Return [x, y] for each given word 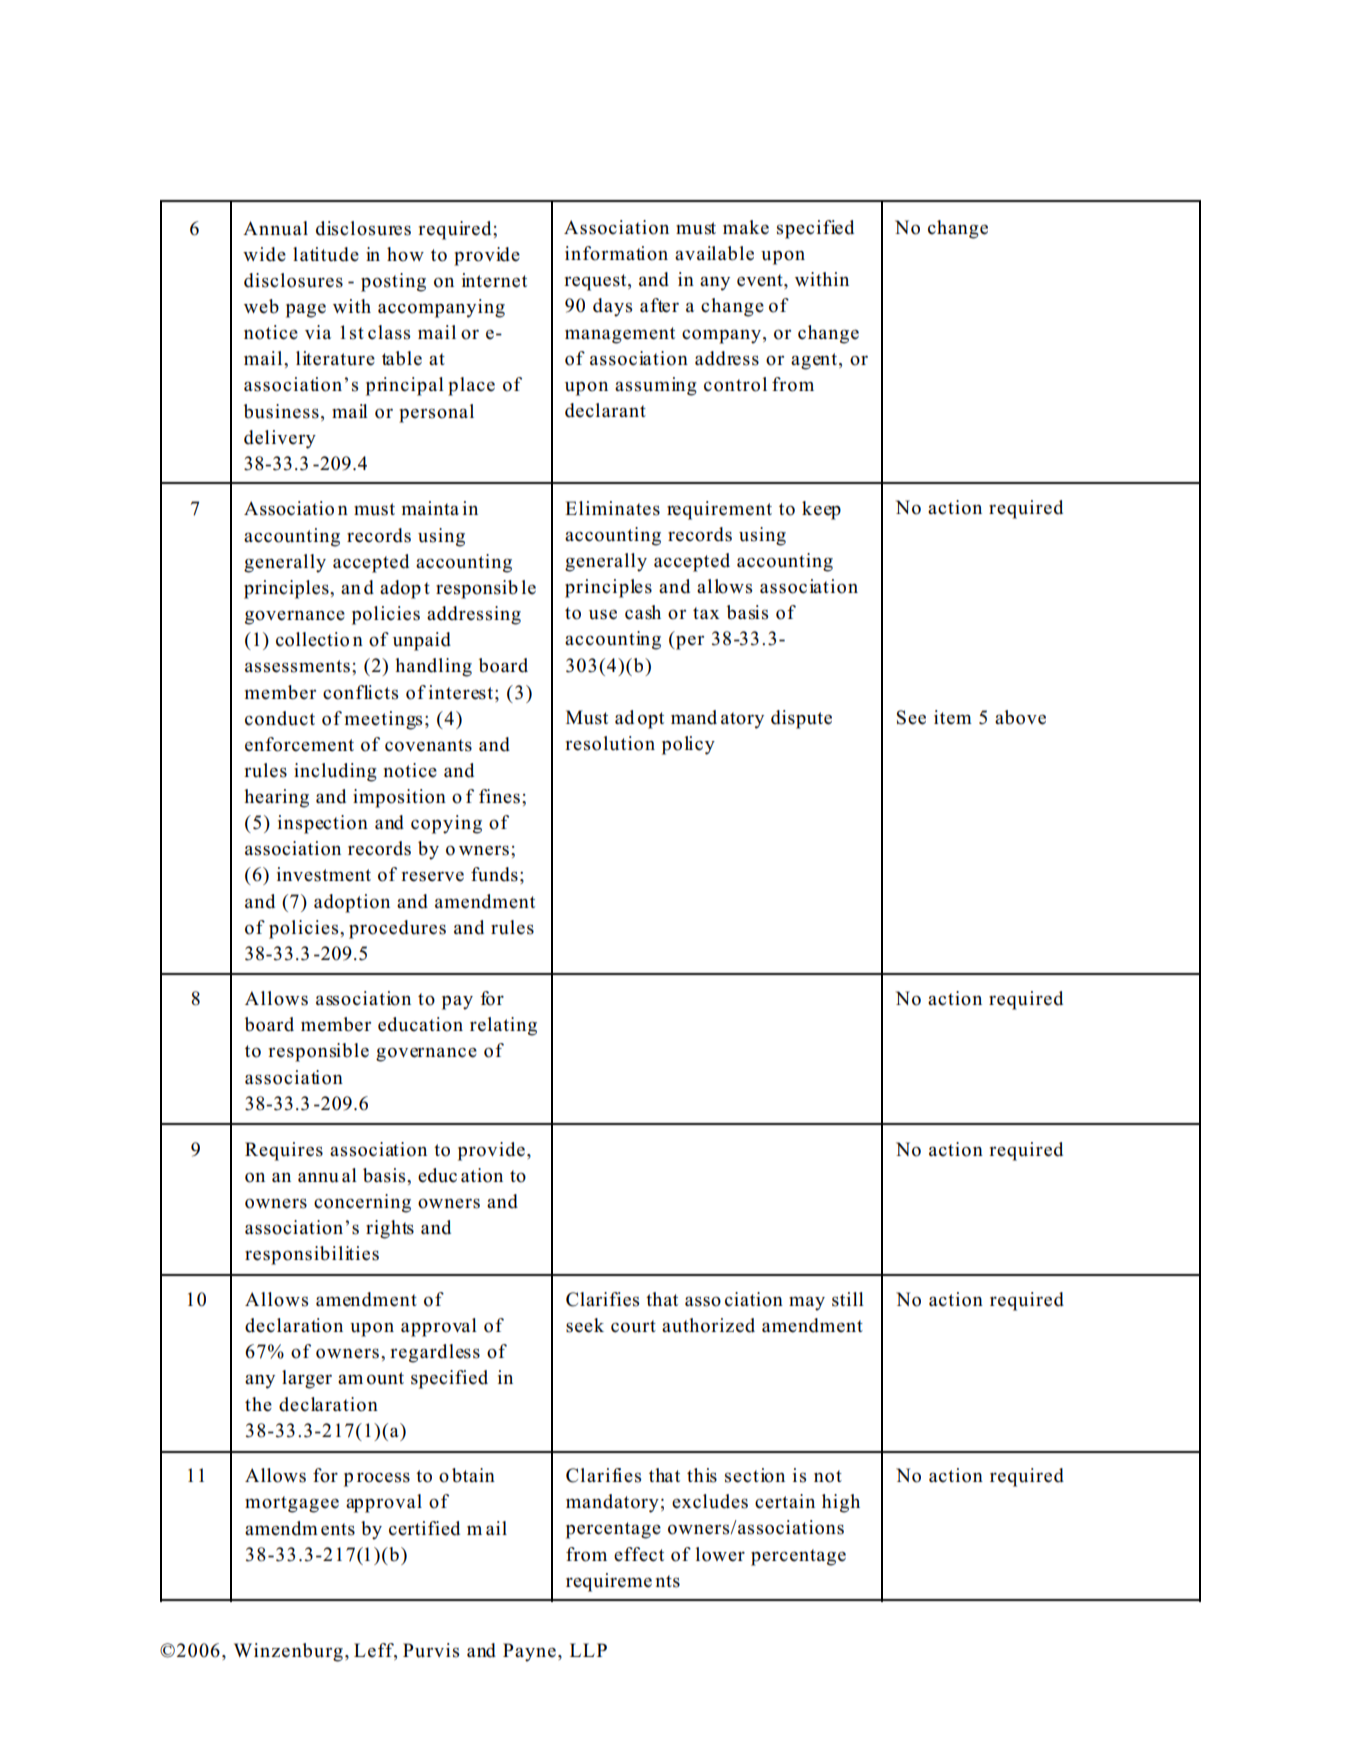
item [953, 717]
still [848, 1299]
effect [639, 1554]
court [633, 1326]
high [841, 1503]
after [659, 305]
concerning [362, 1203]
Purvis [431, 1650]
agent [814, 361]
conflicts [360, 692]
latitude [326, 254]
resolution [610, 743]
